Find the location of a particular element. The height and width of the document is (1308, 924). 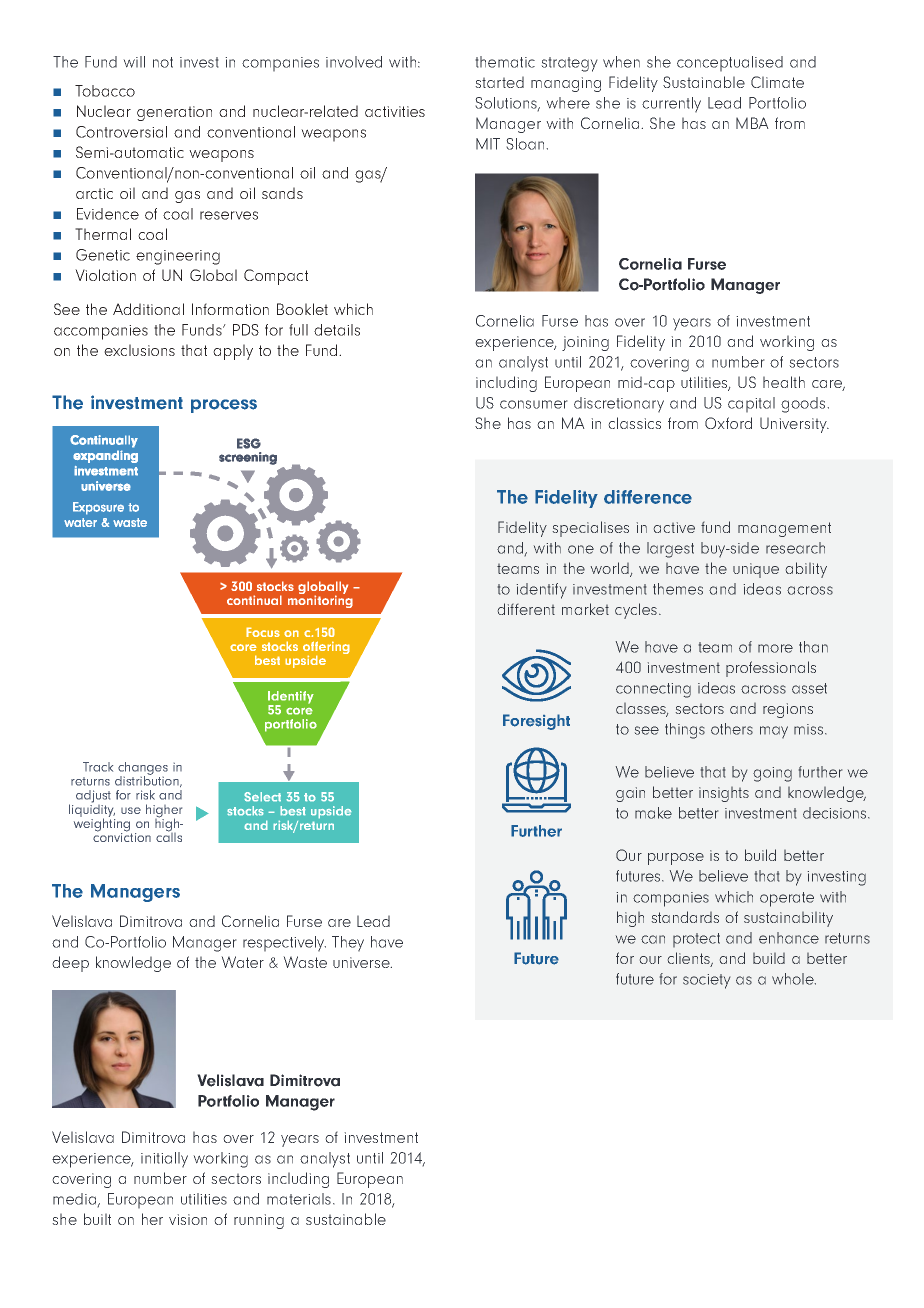

MBA is located at coordinates (752, 123).
